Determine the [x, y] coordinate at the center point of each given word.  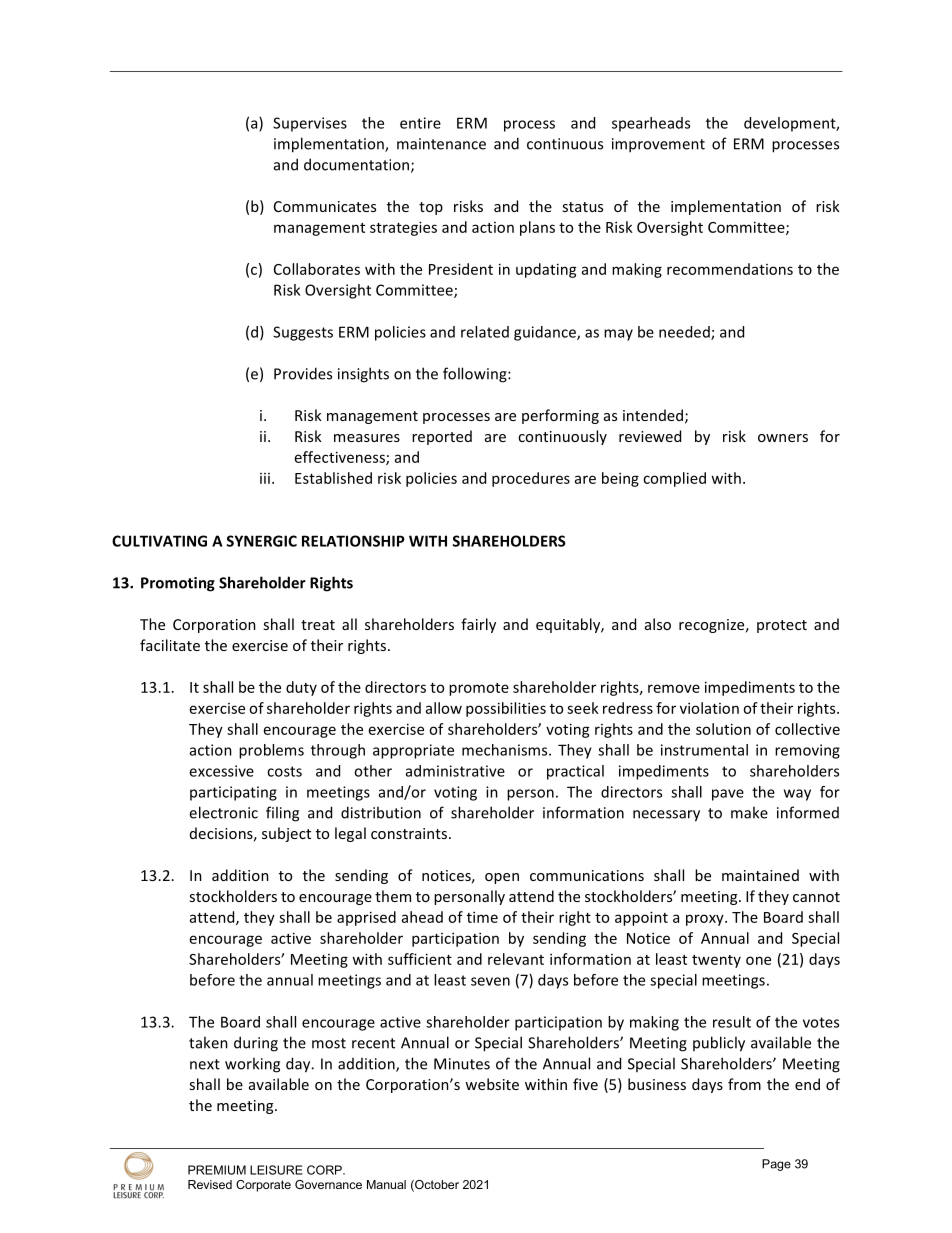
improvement [658, 145]
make [749, 812]
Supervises [310, 124]
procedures [531, 479]
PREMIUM [217, 1170]
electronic [223, 812]
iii [265, 478]
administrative [455, 771]
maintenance [441, 144]
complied [674, 479]
